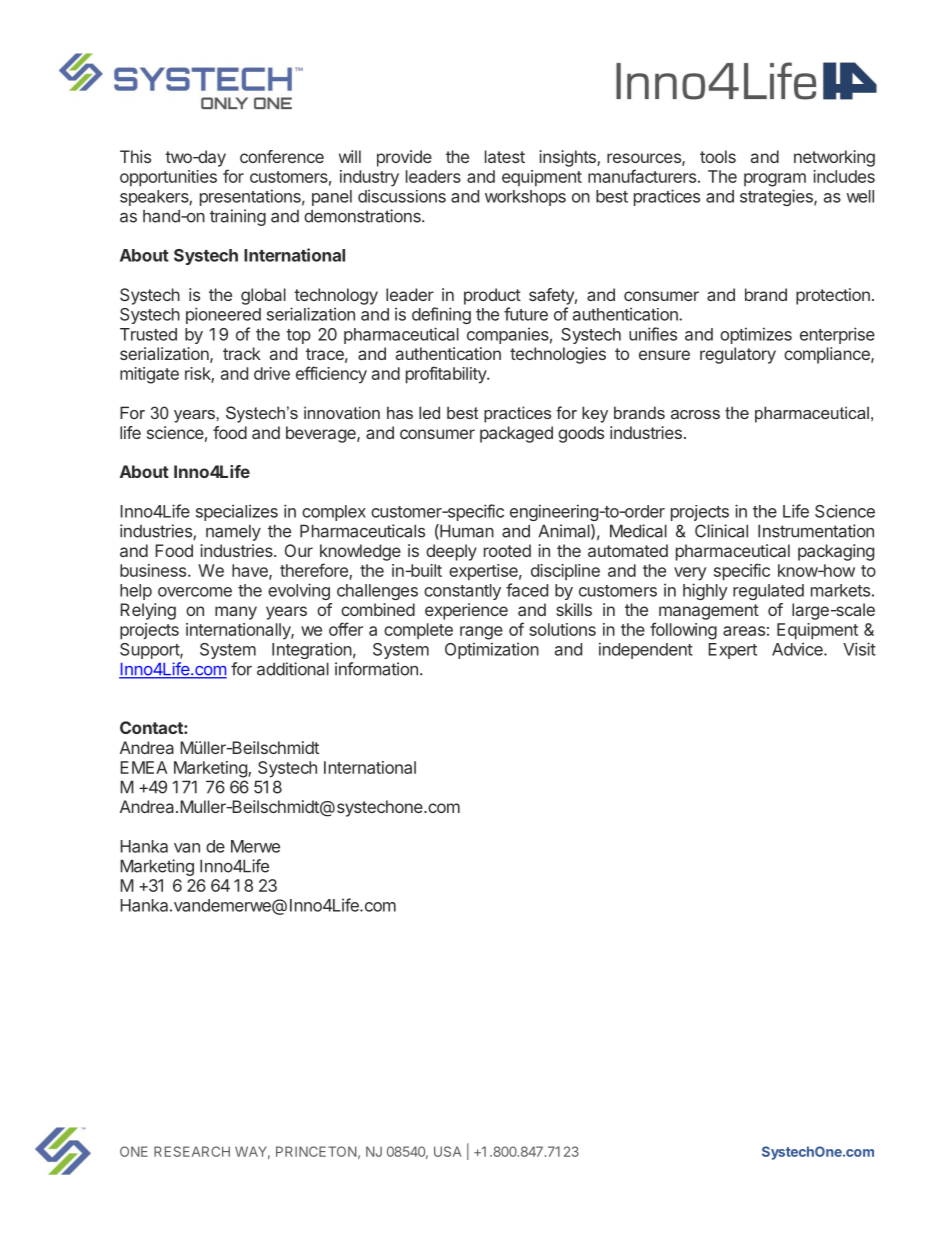  I want to click on Optimization, so click(492, 650).
